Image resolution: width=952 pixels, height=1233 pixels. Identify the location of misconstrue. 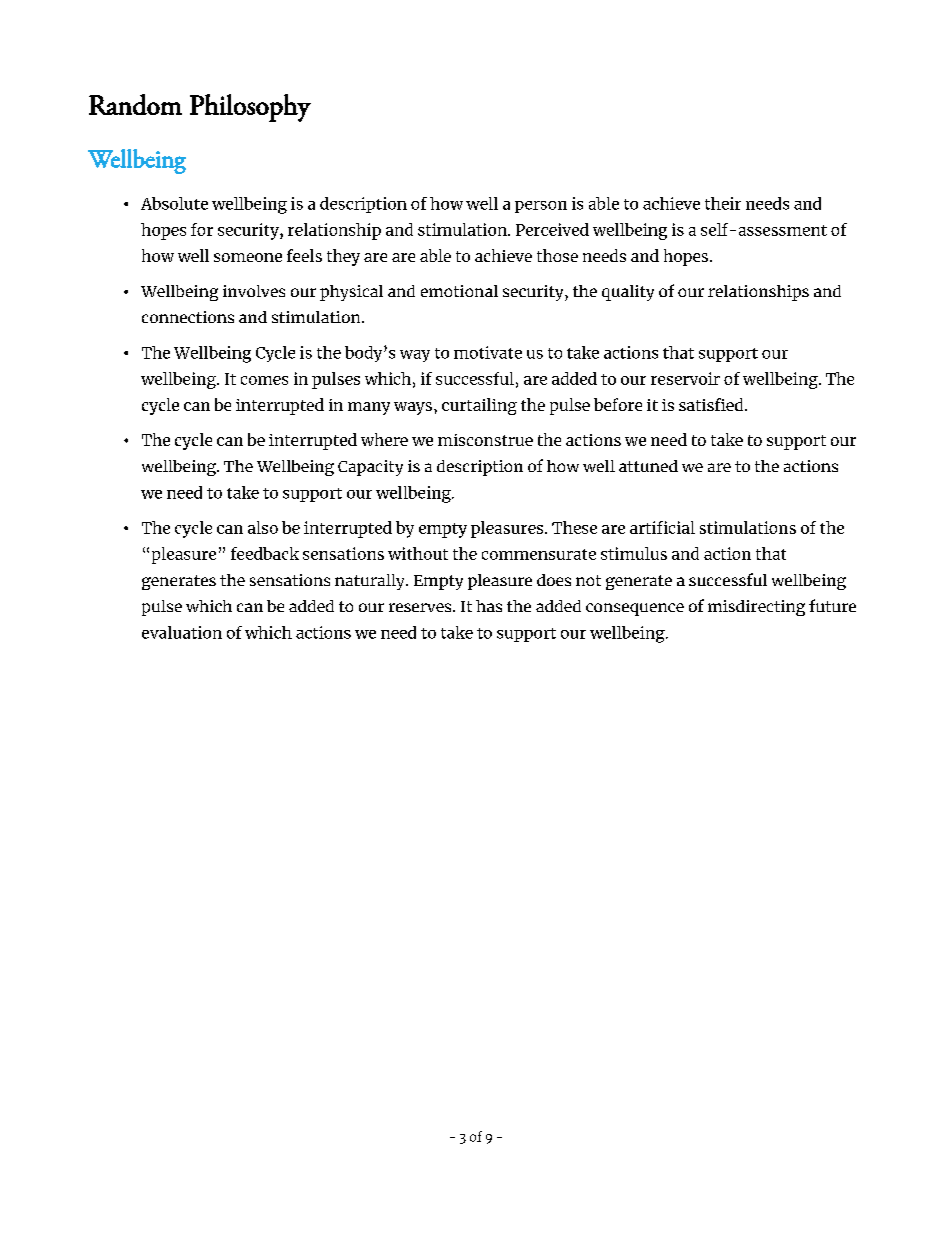
(485, 440).
